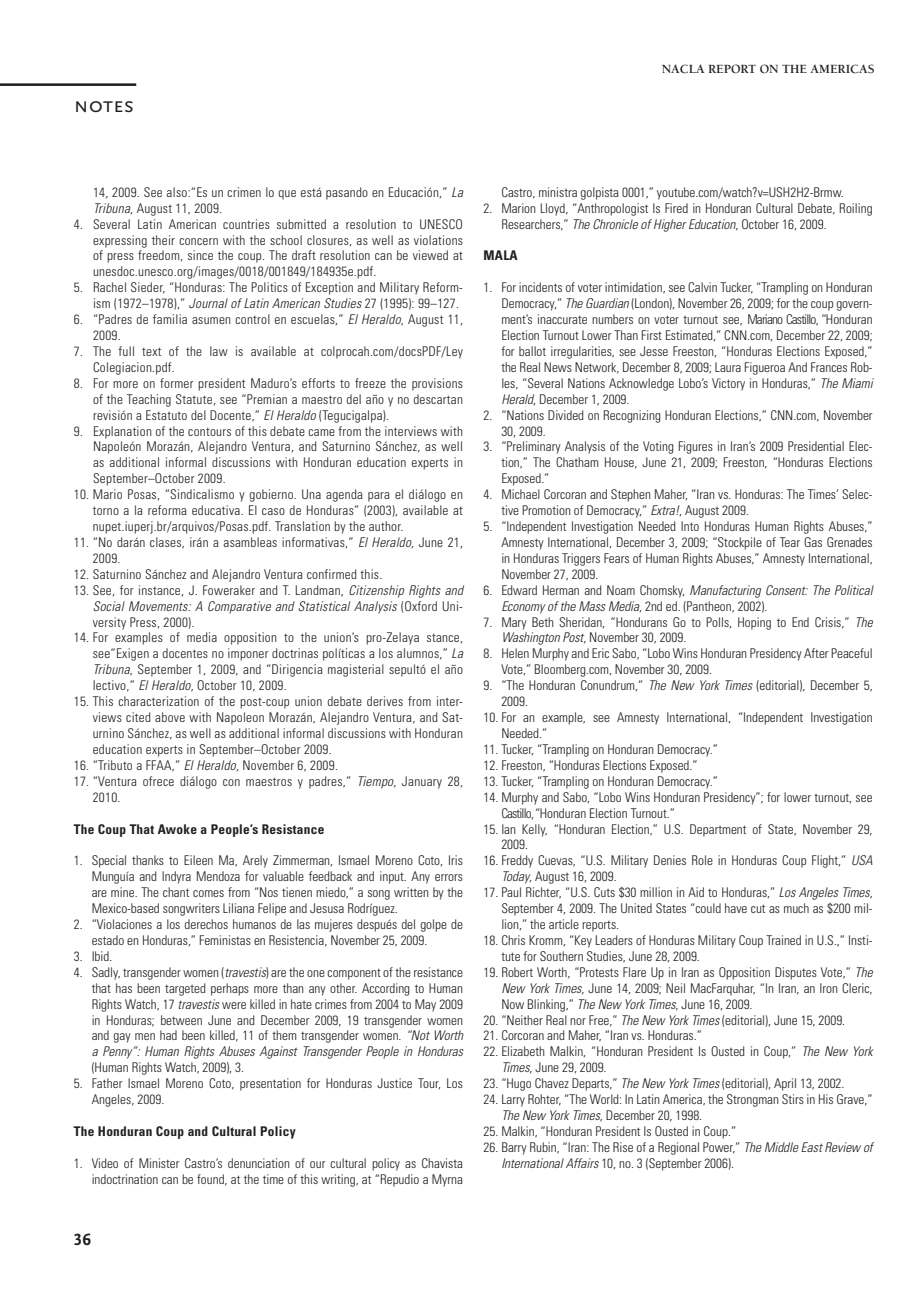  Describe the element at coordinates (532, 225) in the page. I see `Researchers` at that location.
